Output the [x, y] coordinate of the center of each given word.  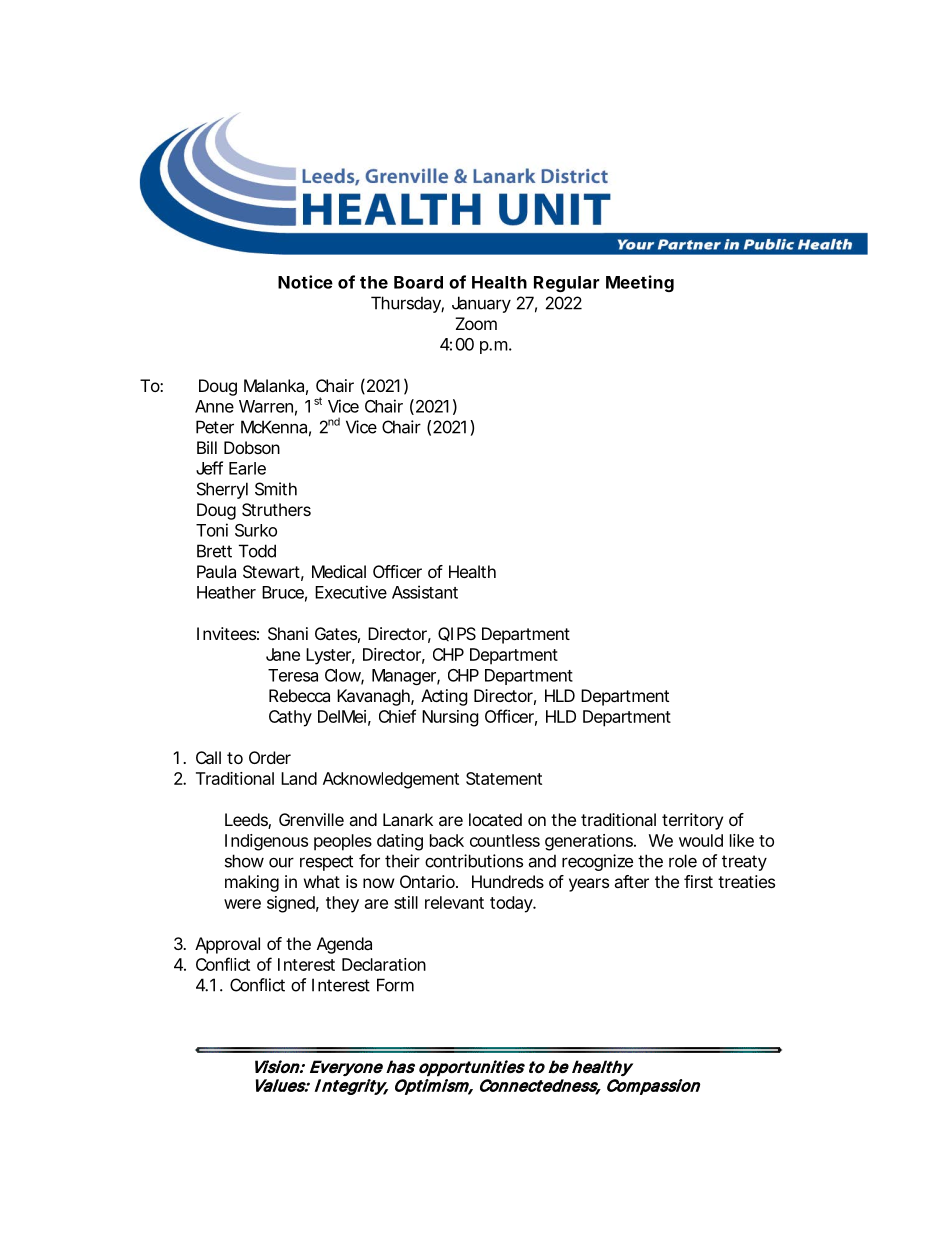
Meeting [640, 283]
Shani [288, 633]
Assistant [425, 592]
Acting [444, 697]
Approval [227, 945]
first [698, 881]
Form [395, 985]
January [481, 304]
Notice [305, 282]
